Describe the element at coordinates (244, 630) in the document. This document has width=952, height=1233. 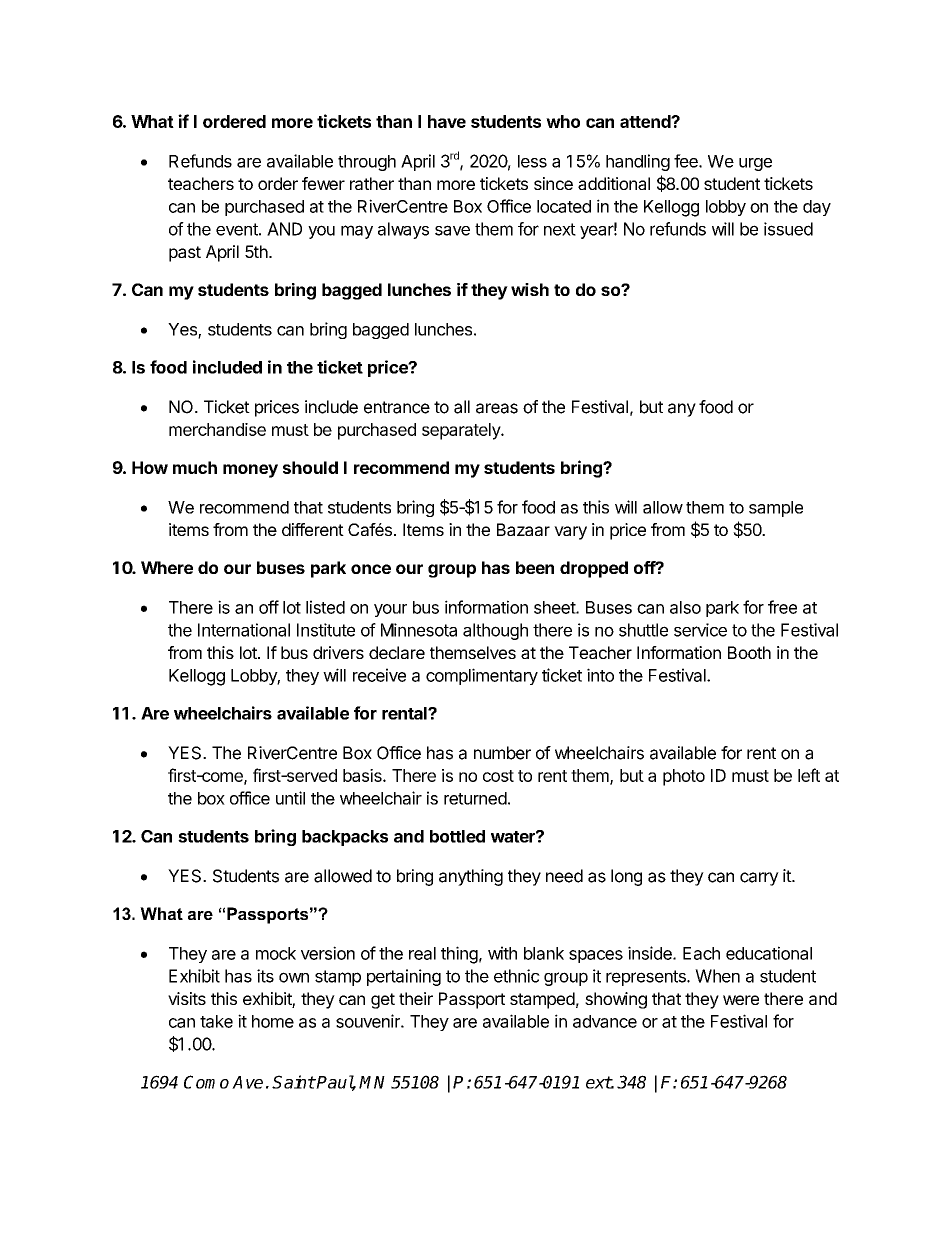
I see `International` at that location.
